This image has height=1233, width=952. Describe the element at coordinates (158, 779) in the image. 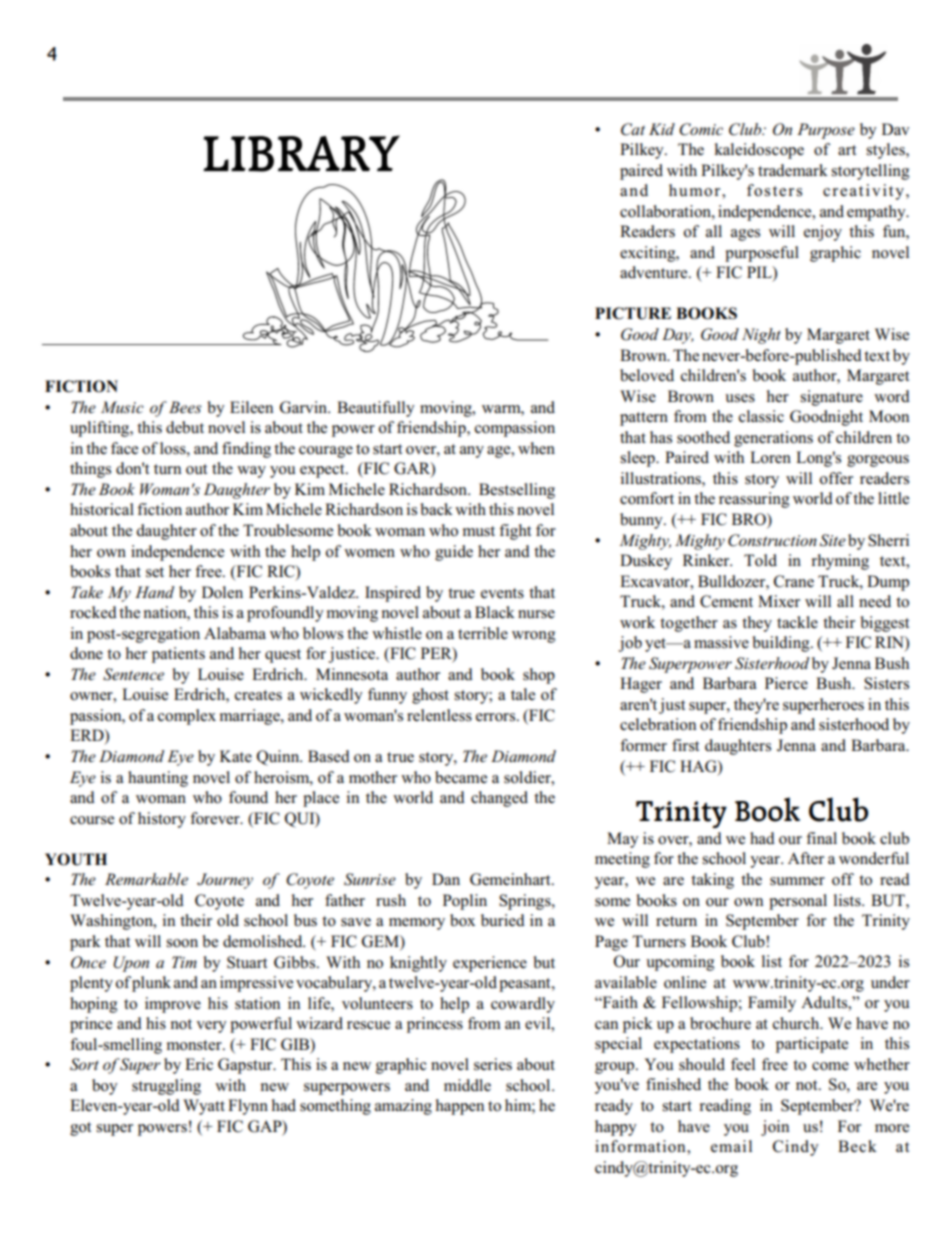

I see `haunting` at that location.
